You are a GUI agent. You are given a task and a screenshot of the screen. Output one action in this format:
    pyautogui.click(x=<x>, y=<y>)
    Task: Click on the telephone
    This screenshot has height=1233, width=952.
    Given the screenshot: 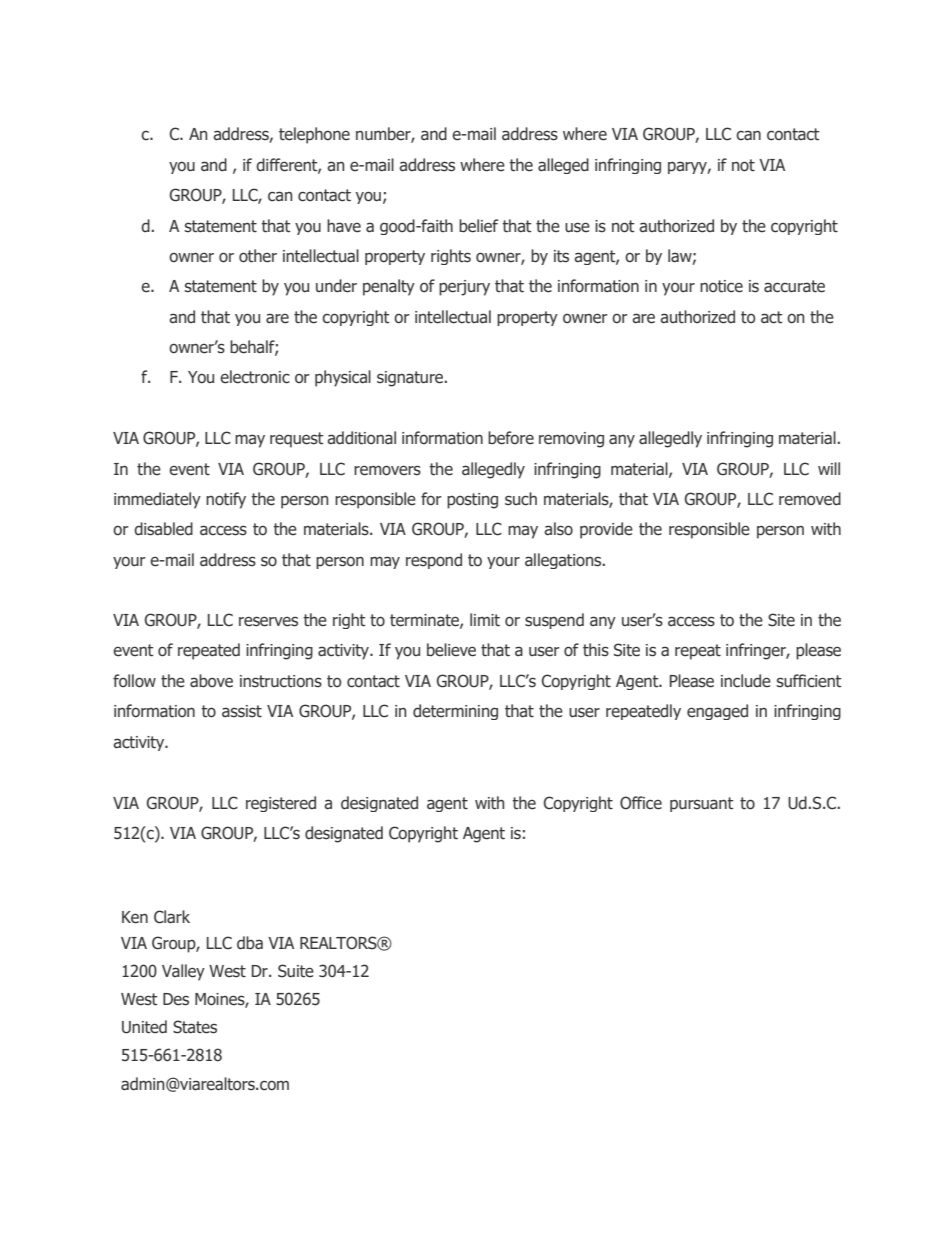 What is the action you would take?
    pyautogui.click(x=314, y=135)
